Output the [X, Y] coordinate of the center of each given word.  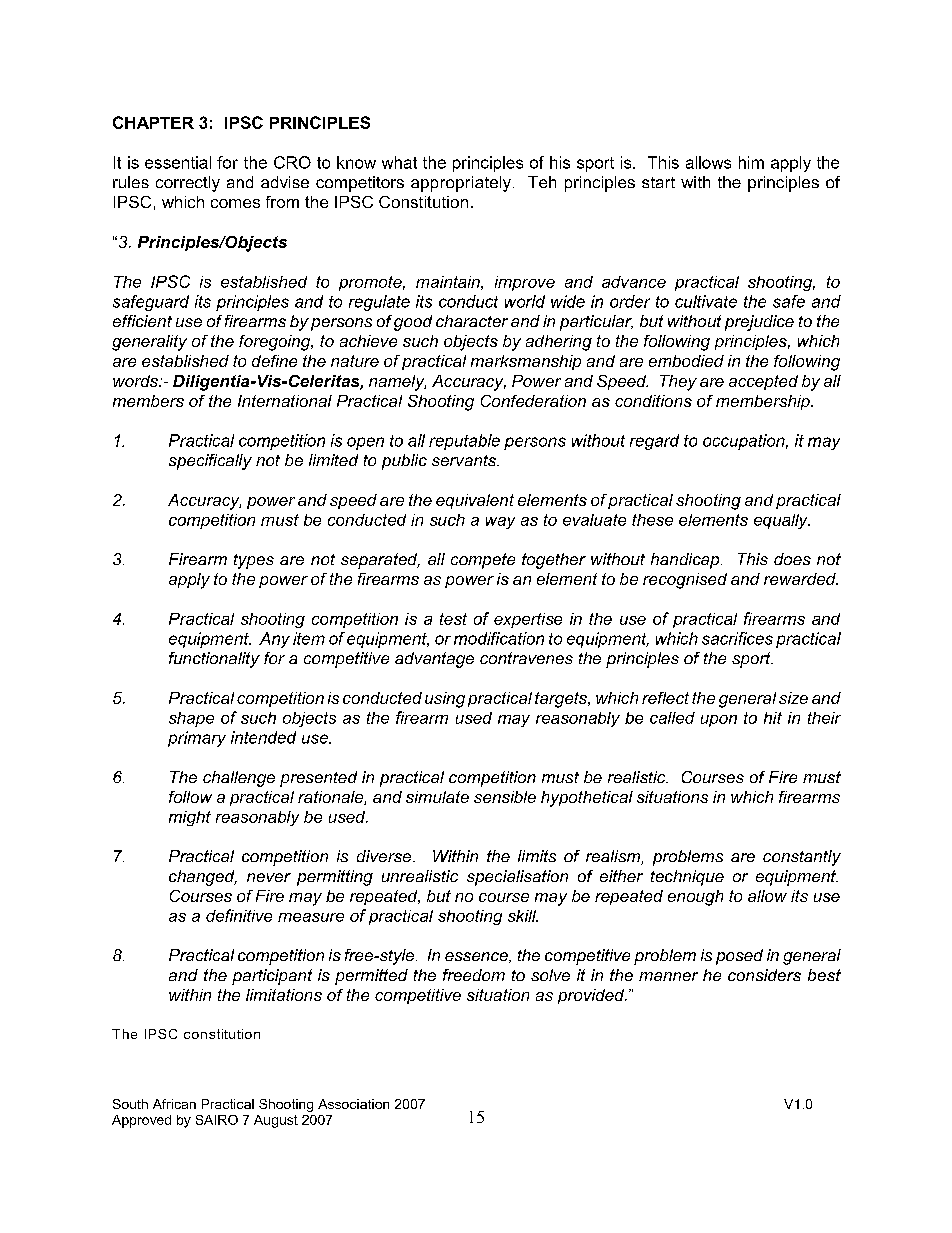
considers [764, 975]
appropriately [461, 184]
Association [353, 1104]
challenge [239, 779]
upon [719, 721]
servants [465, 460]
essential [178, 162]
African [174, 1104]
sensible [505, 797]
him [751, 162]
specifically [210, 462]
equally [782, 521]
